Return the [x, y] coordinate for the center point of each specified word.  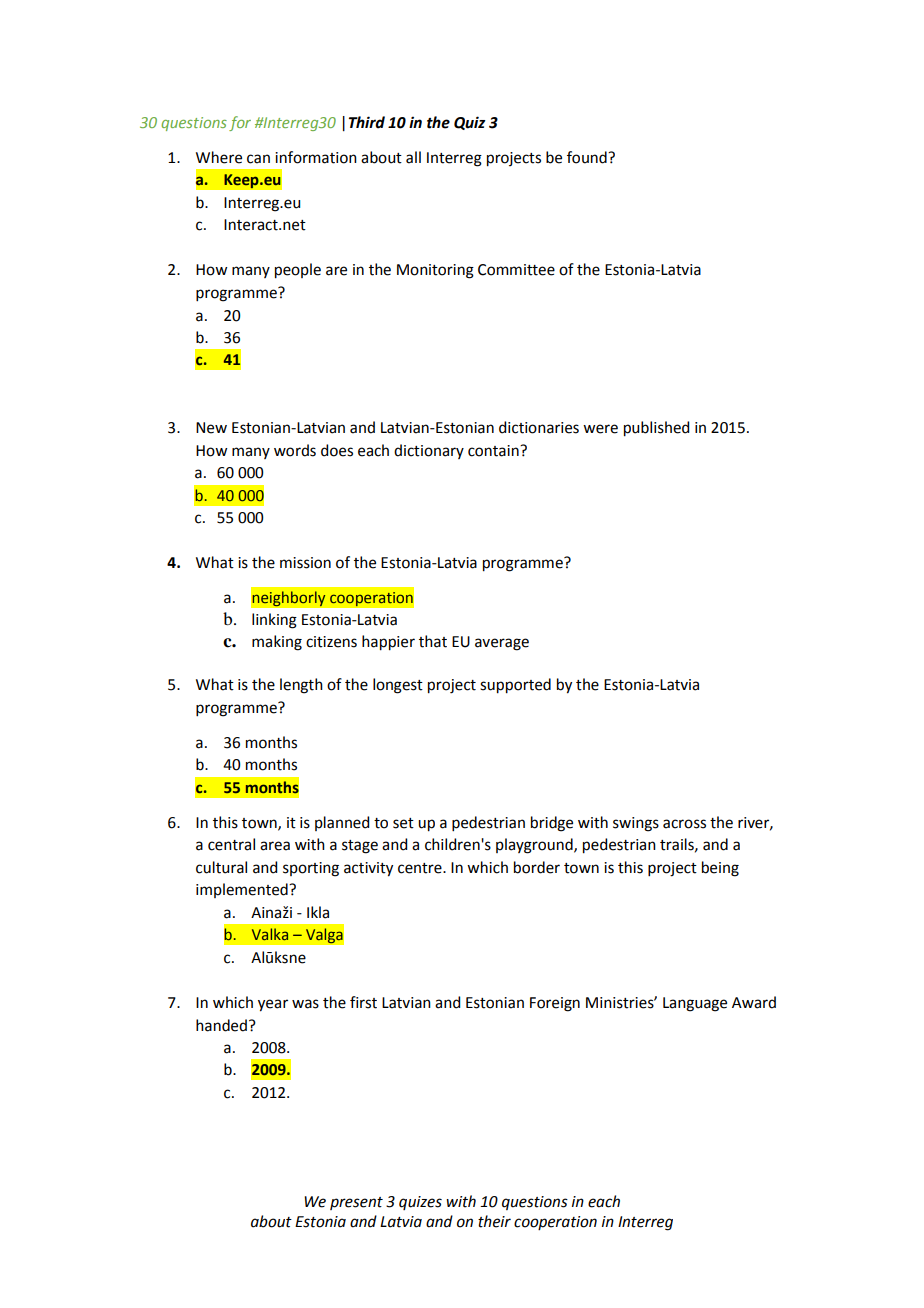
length [301, 686]
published [656, 429]
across [684, 824]
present [356, 1203]
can [258, 159]
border [537, 867]
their [494, 1221]
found [588, 157]
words [295, 450]
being [720, 869]
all [413, 157]
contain [494, 451]
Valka [270, 934]
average [502, 644]
